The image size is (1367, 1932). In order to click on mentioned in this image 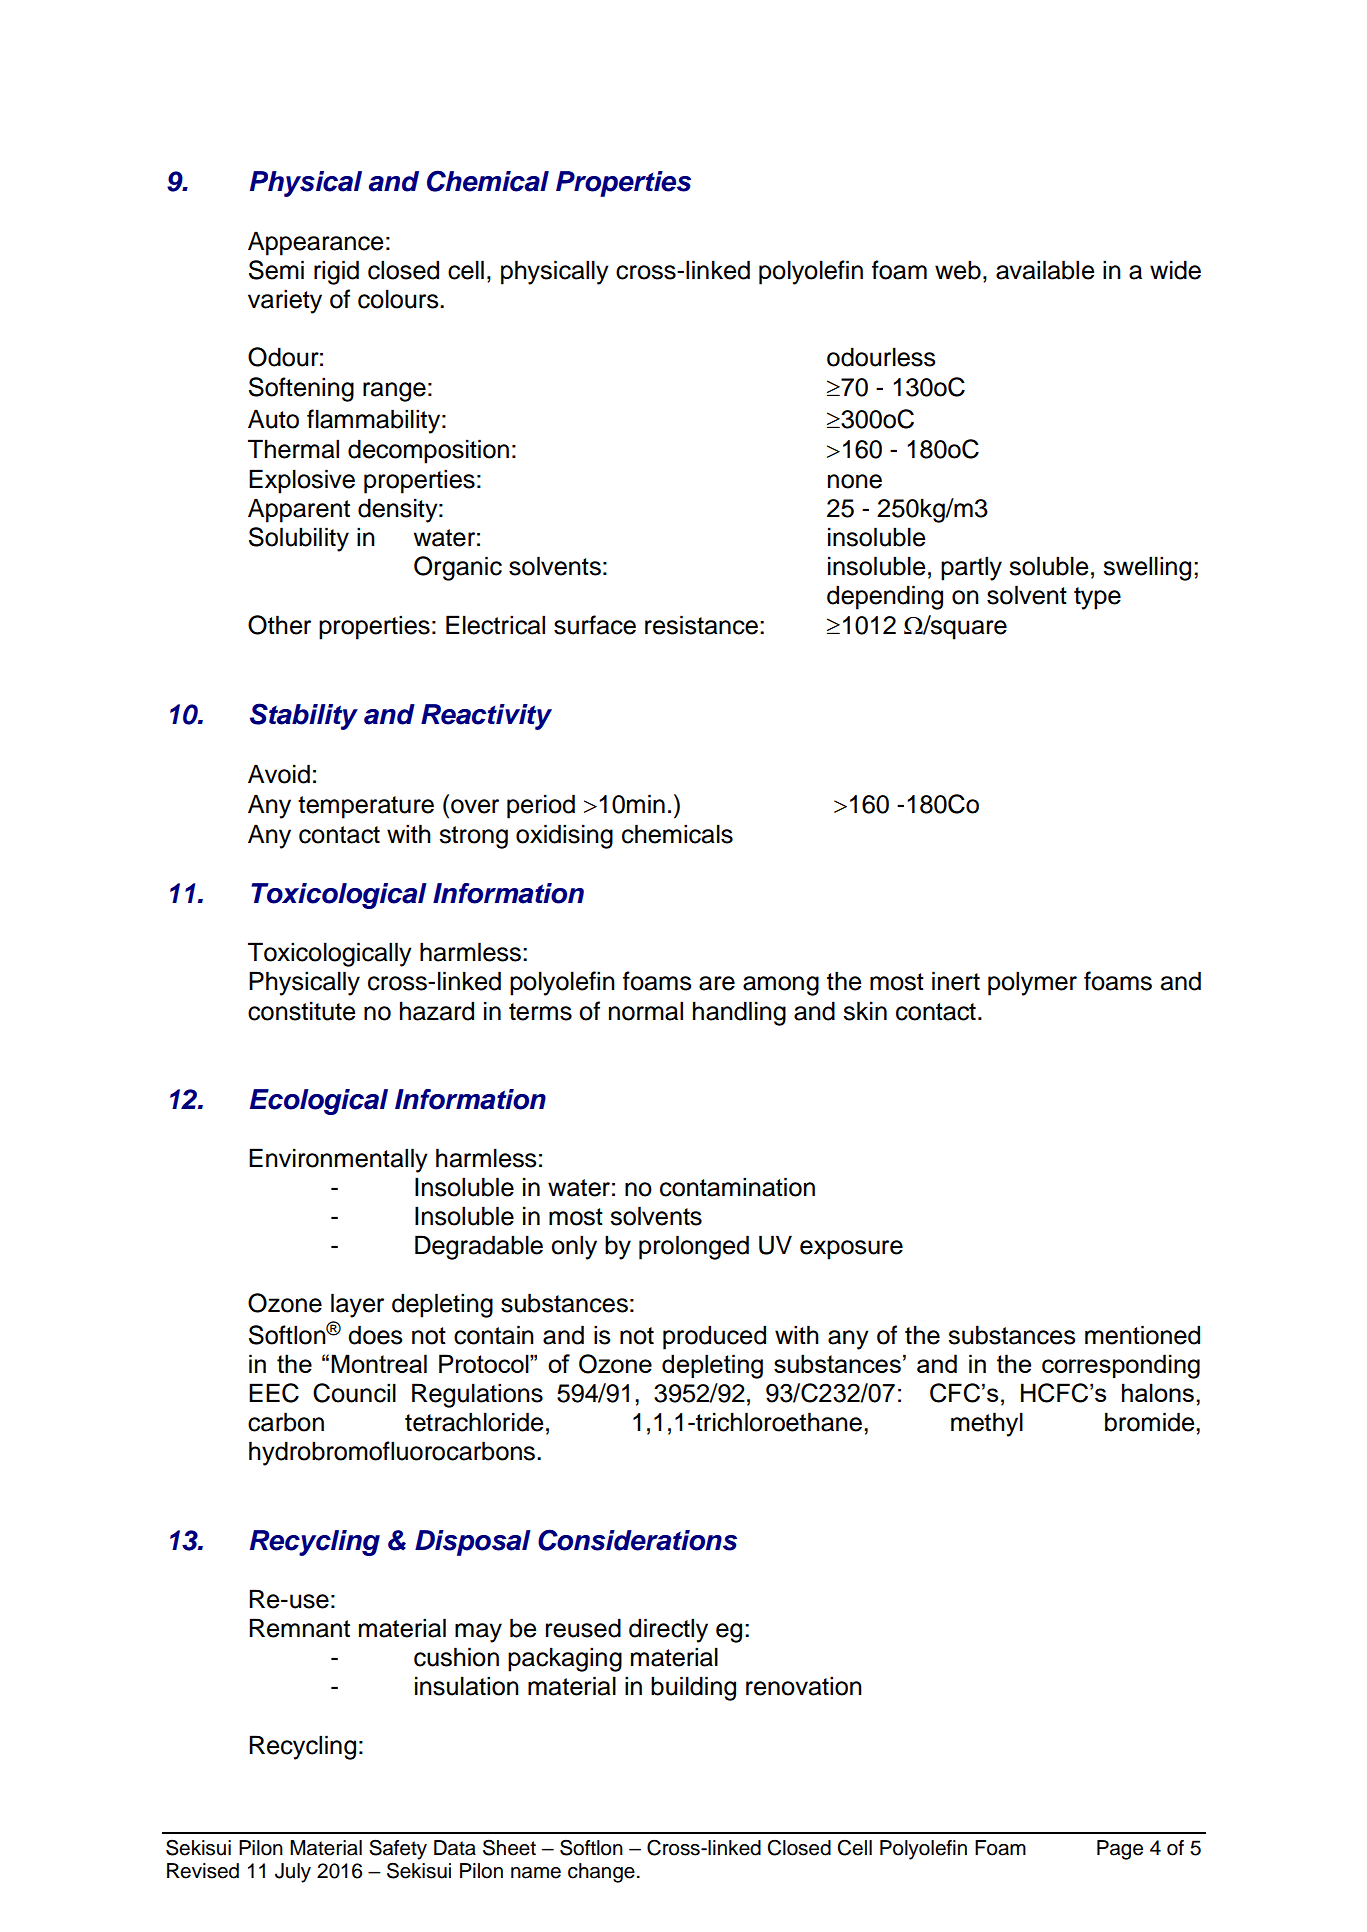, I will do `click(1142, 1335)`.
